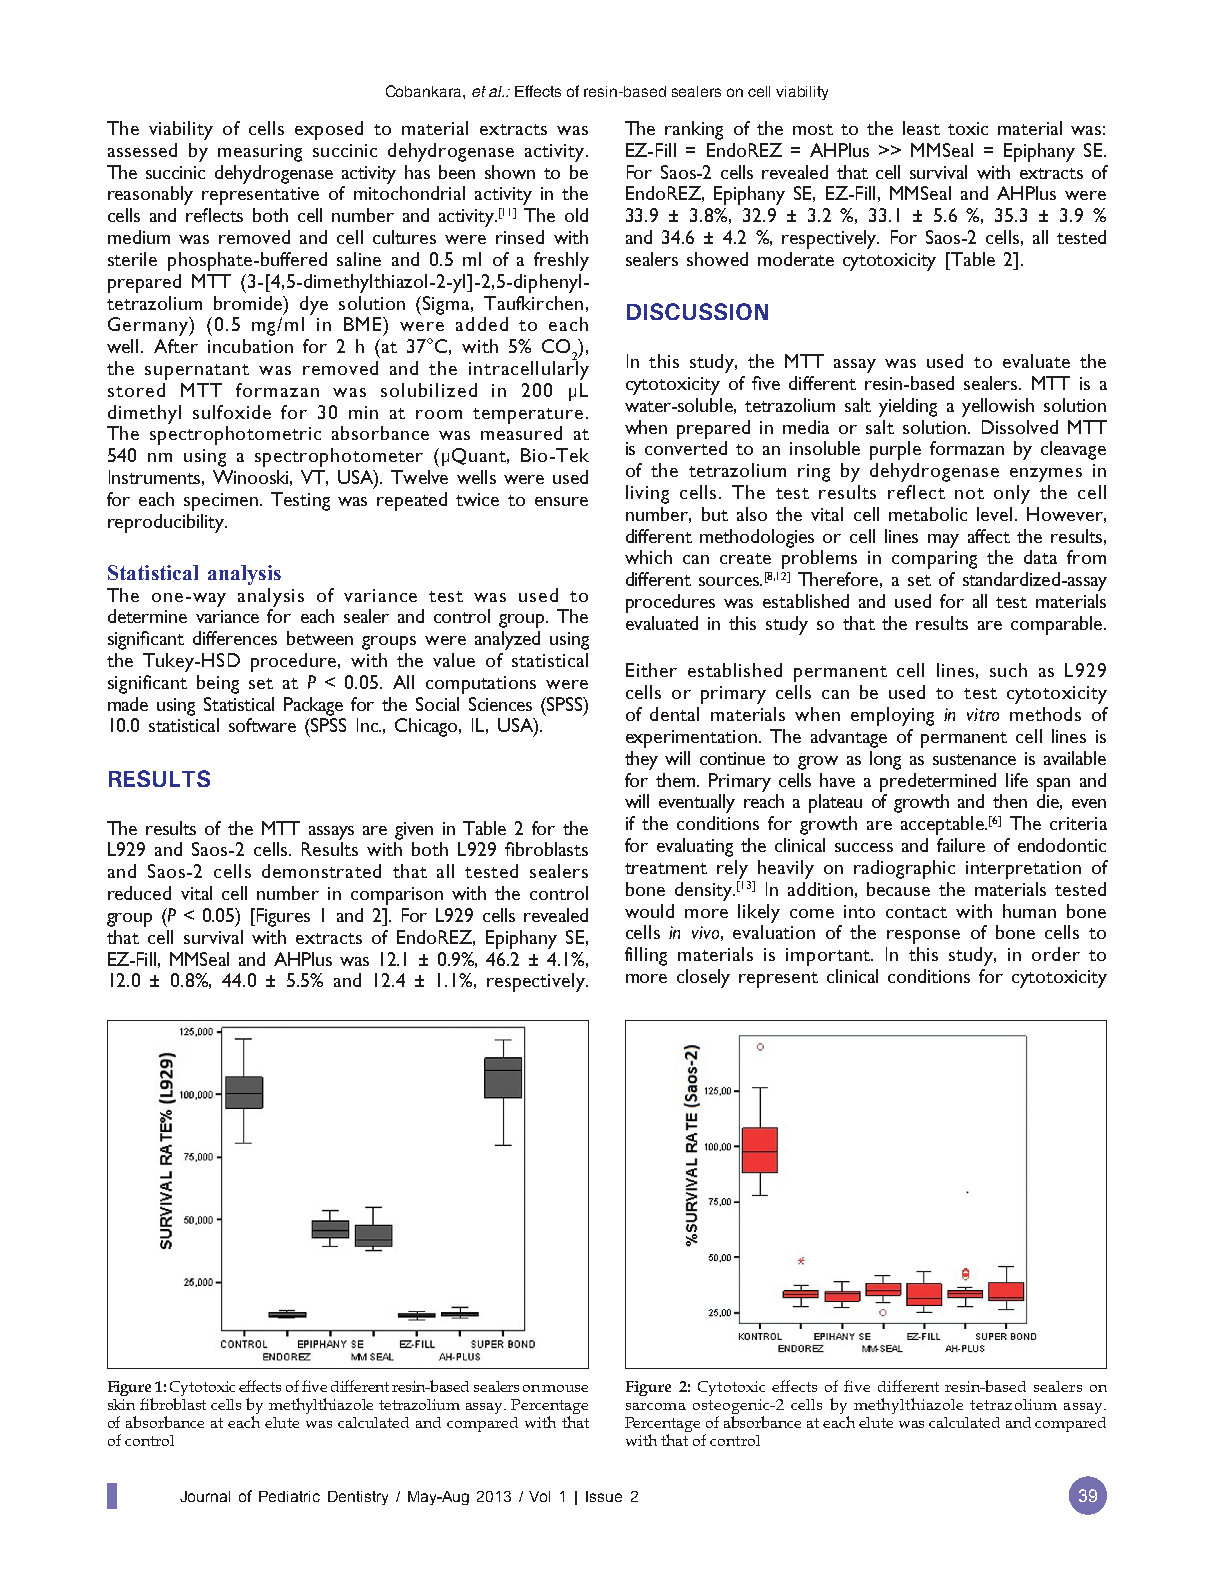  I want to click on reasonably, so click(150, 195).
